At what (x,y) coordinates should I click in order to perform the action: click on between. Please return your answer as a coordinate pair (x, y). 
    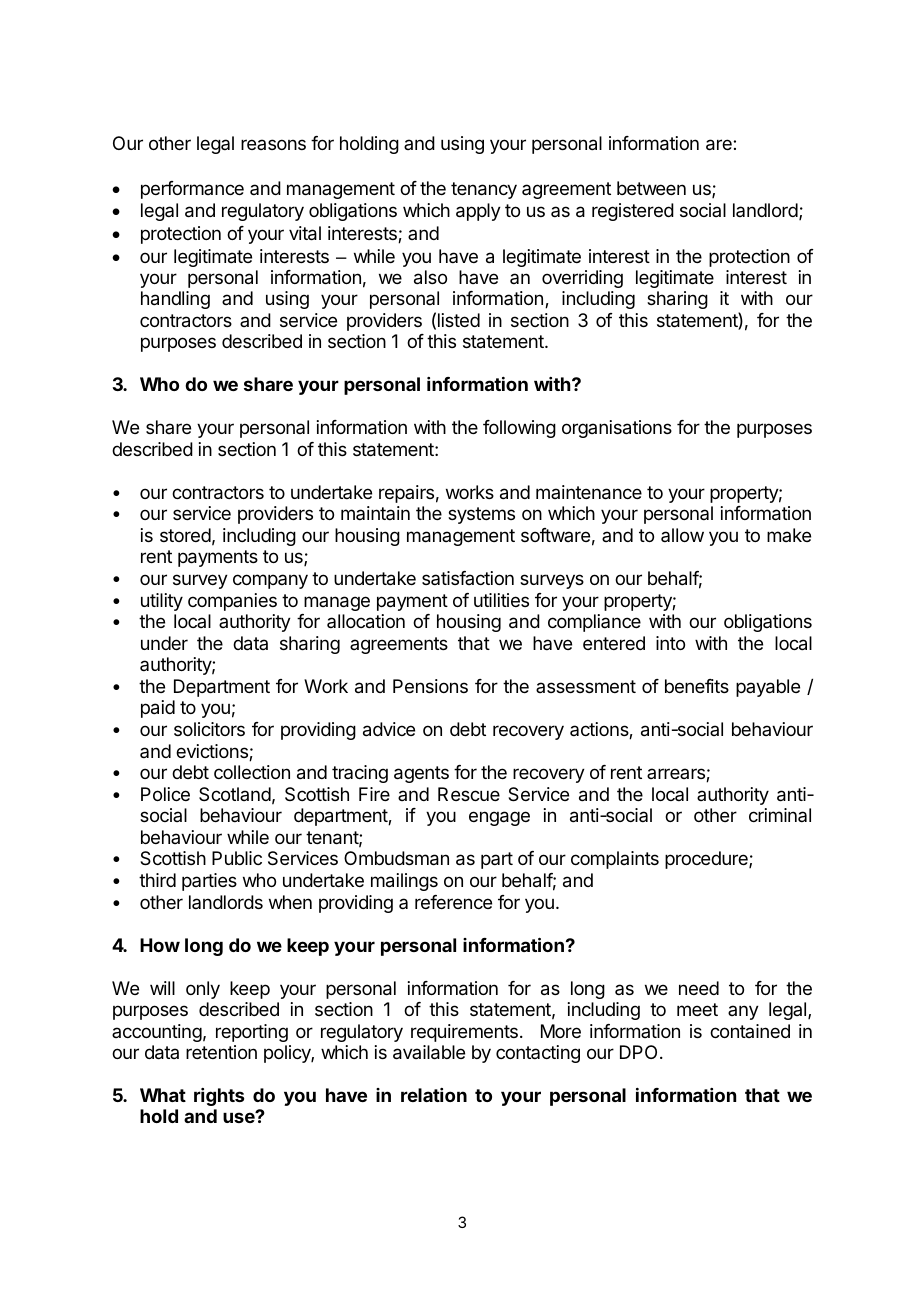
    Looking at the image, I should click on (651, 188).
